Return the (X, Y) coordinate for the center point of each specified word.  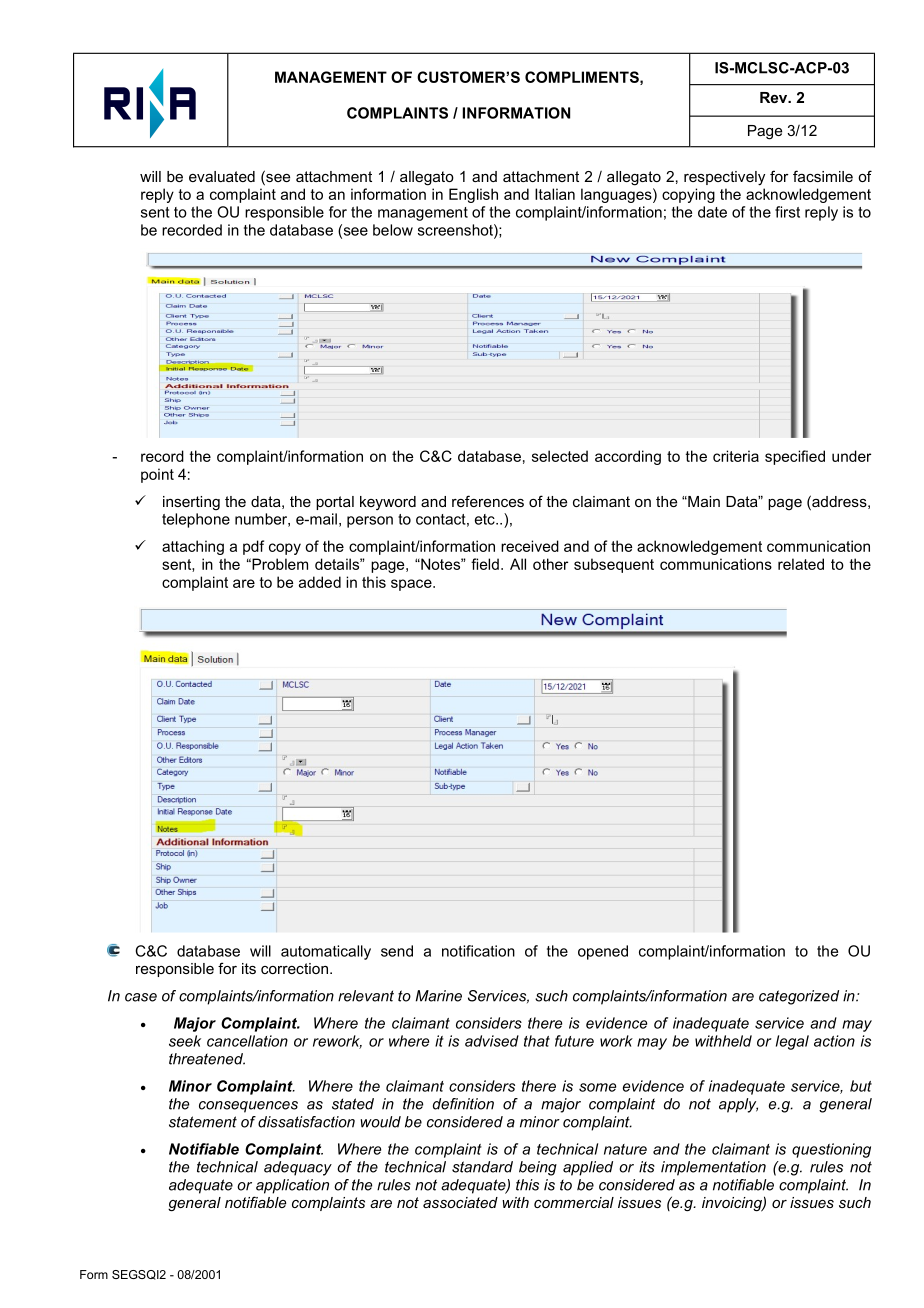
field (485, 564)
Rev (775, 97)
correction (294, 968)
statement (203, 1122)
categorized (799, 997)
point (157, 475)
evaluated (222, 176)
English (473, 195)
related (801, 564)
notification (478, 951)
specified (795, 457)
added (320, 582)
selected (560, 456)
